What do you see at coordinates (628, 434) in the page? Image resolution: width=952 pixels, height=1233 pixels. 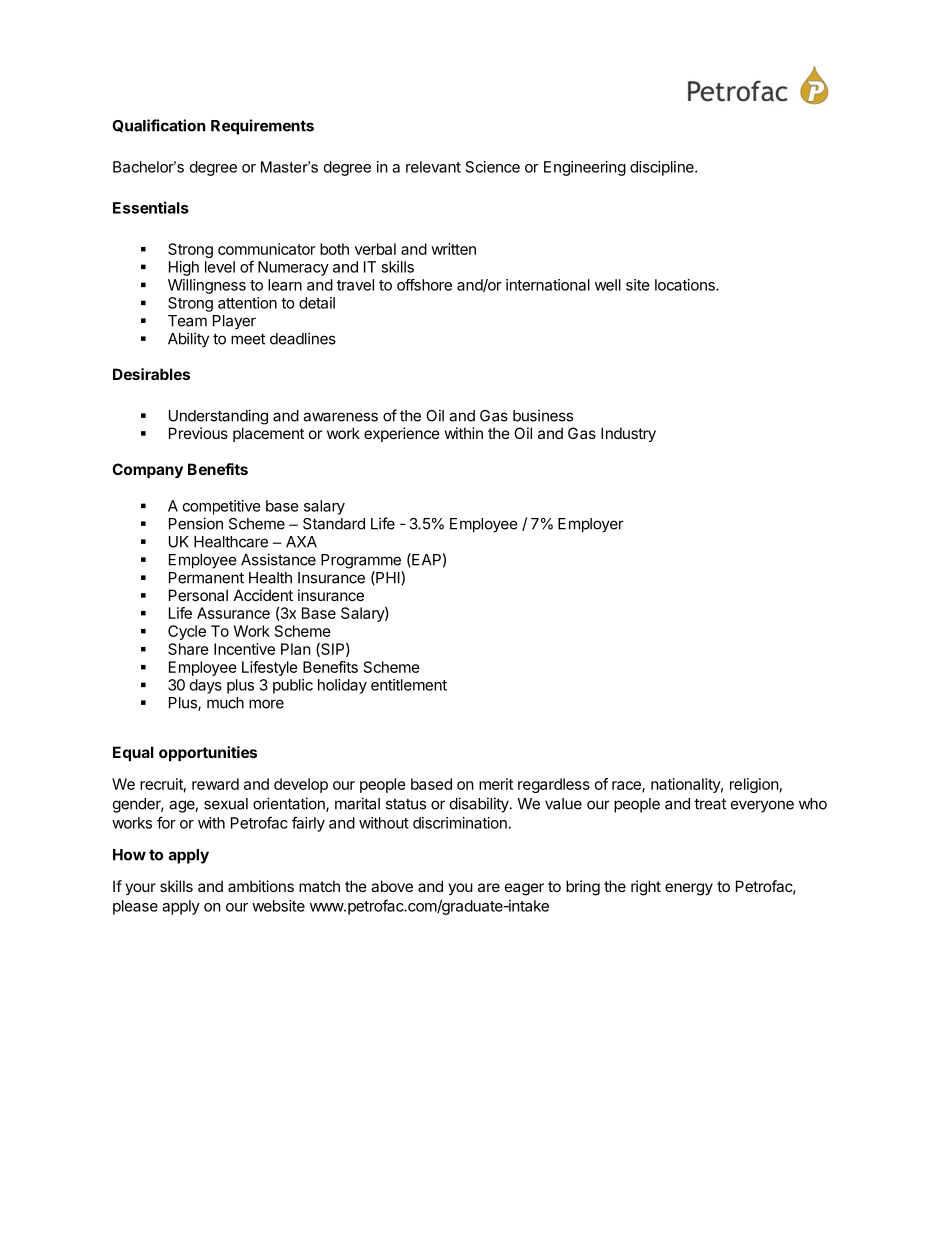 I see `Industry` at bounding box center [628, 434].
